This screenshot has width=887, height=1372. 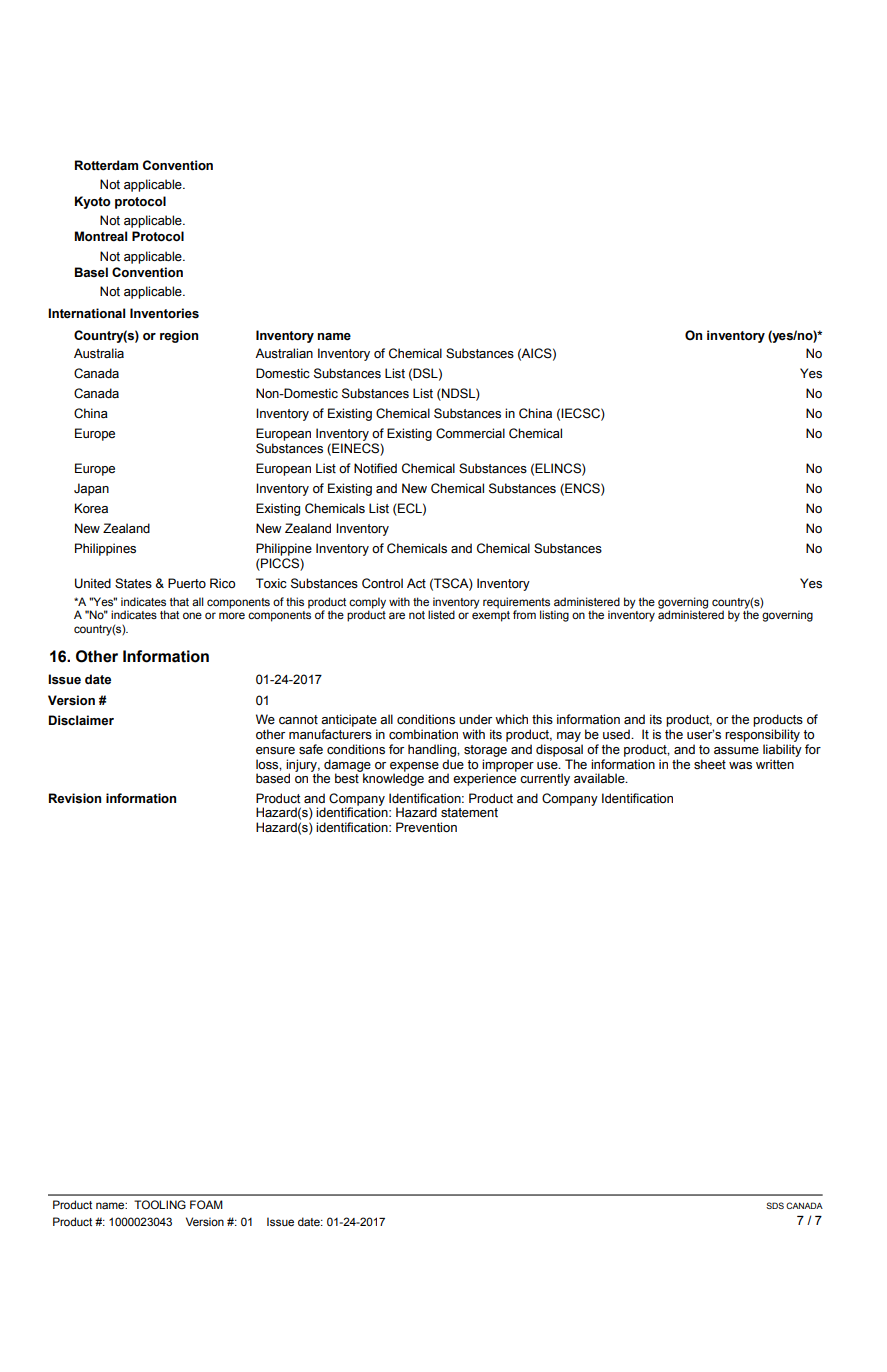 What do you see at coordinates (375, 468) in the screenshot?
I see `Notified` at bounding box center [375, 468].
